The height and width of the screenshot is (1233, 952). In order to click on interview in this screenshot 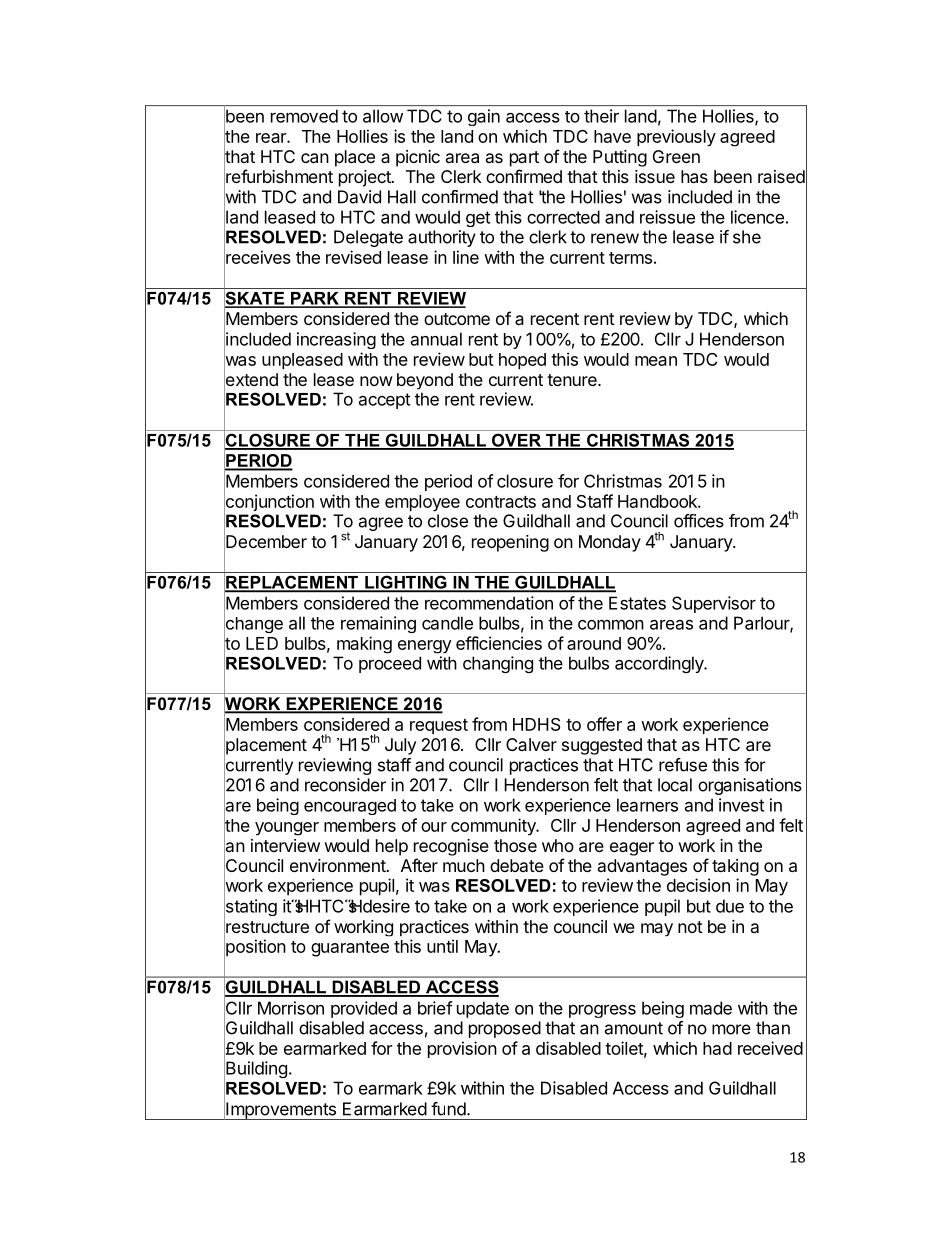, I will do `click(285, 845)`.
